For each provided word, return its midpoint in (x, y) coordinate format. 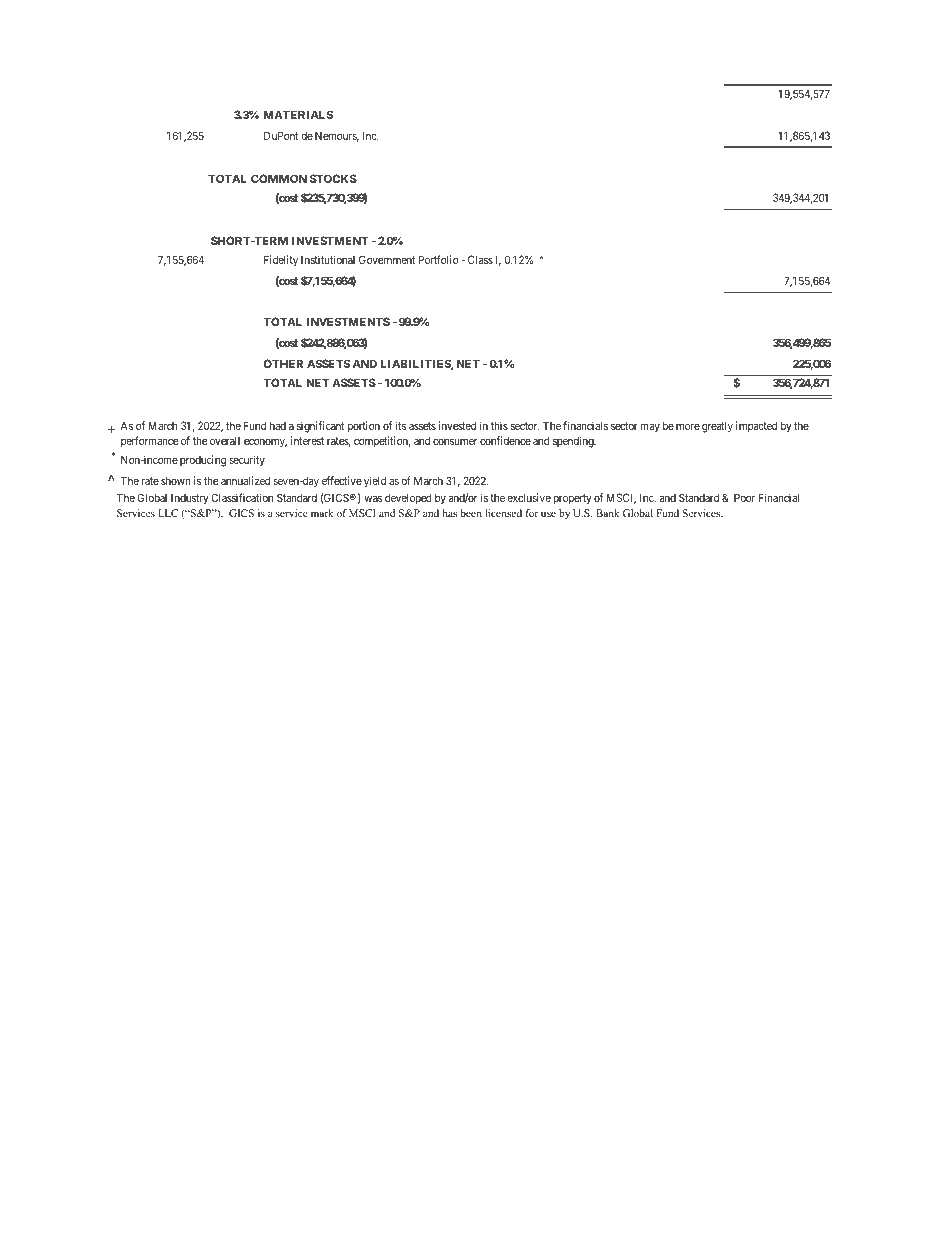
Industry (189, 499)
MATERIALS (298, 114)
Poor (744, 497)
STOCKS (333, 178)
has (450, 513)
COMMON (279, 178)
